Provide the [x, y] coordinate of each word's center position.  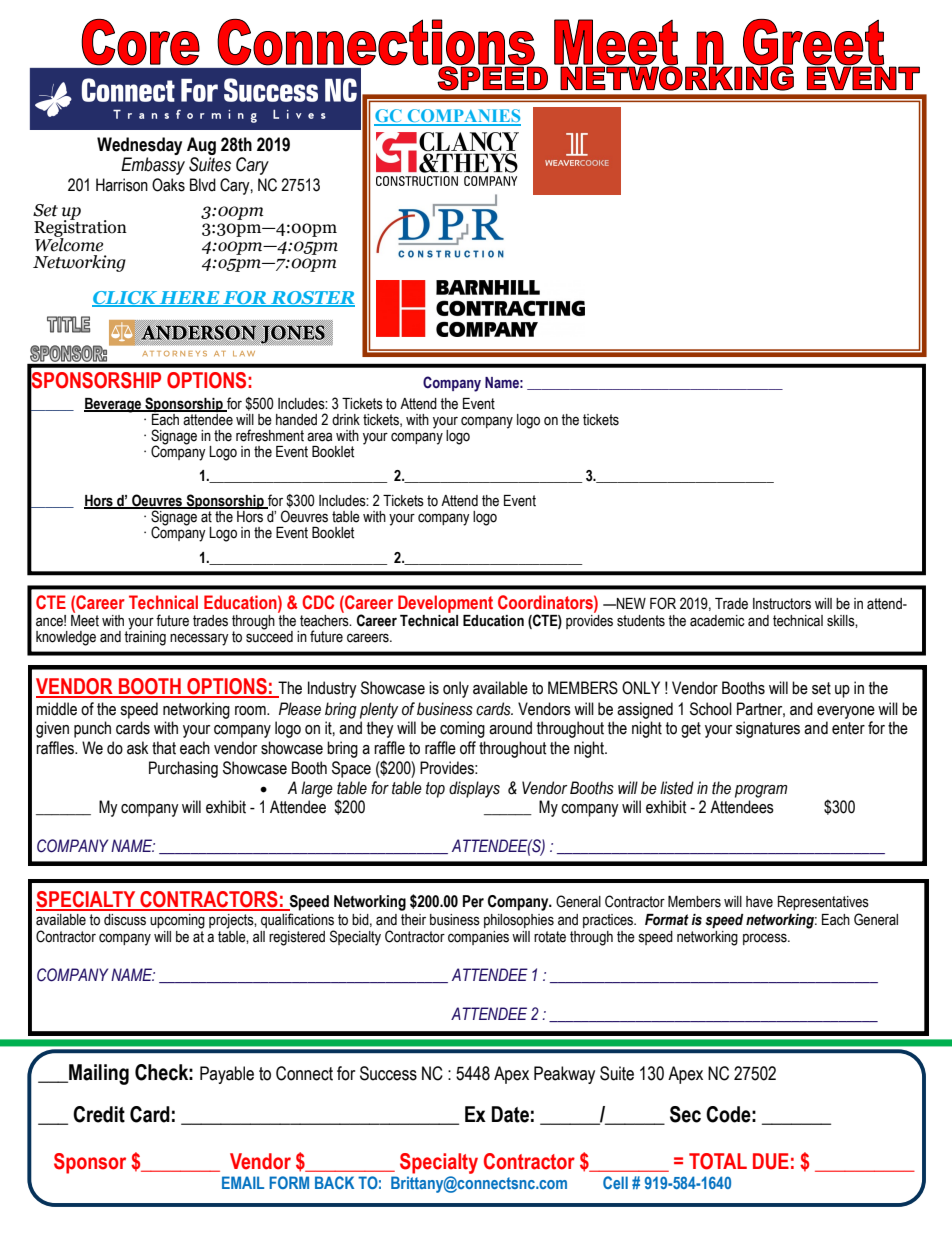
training [145, 637]
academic [717, 621]
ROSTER [312, 299]
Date [510, 1114]
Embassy [153, 166]
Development [445, 604]
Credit [99, 1114]
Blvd [203, 185]
